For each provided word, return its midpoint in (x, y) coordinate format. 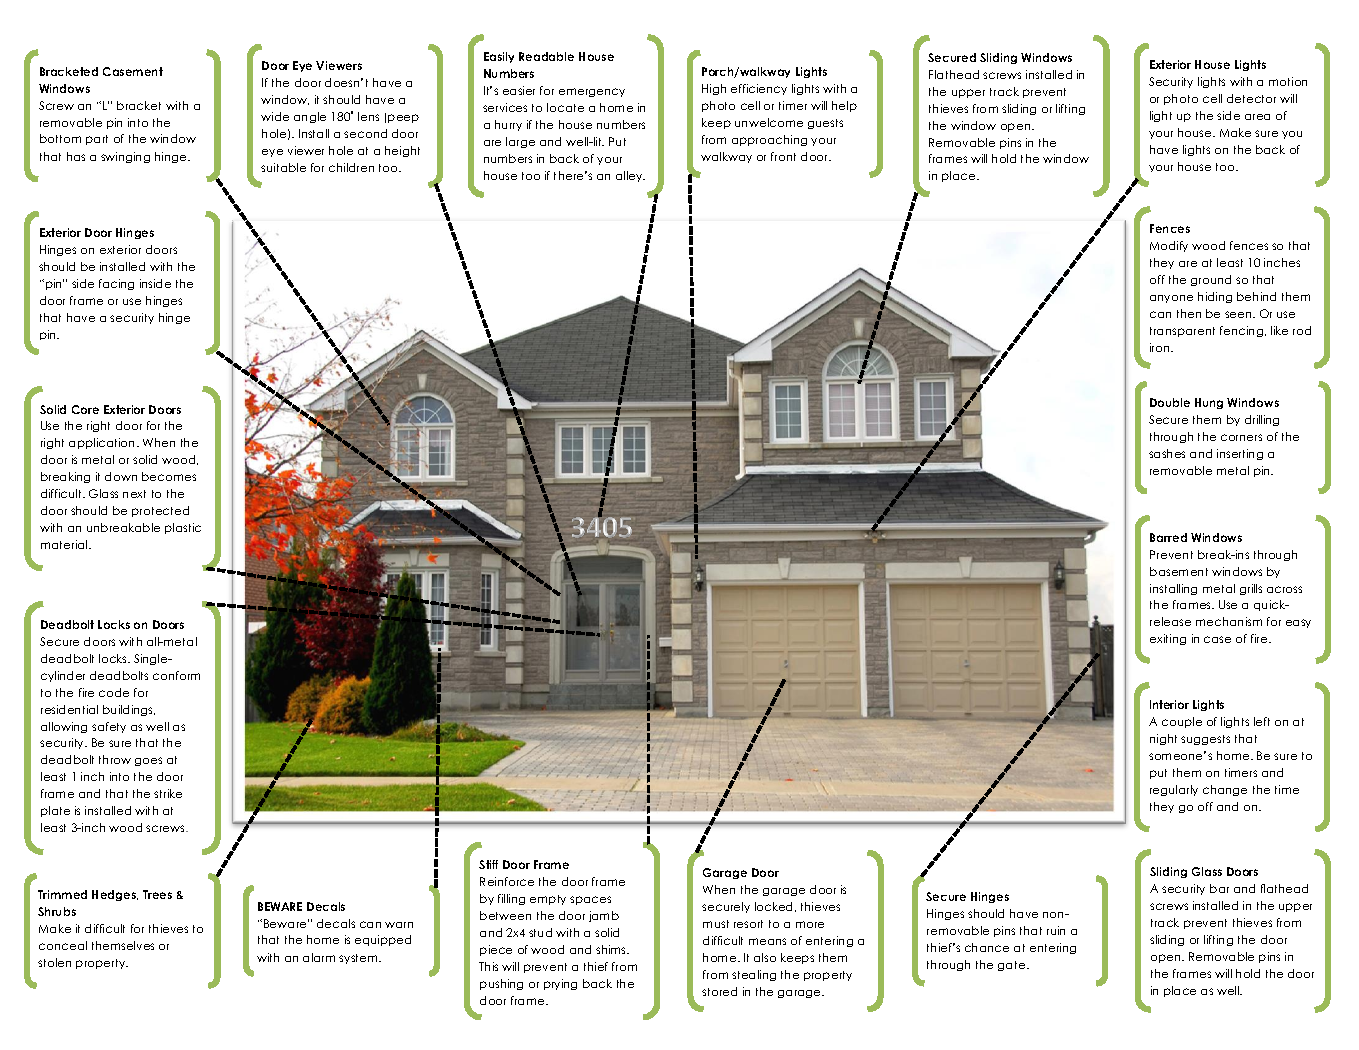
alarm (319, 957)
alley (630, 176)
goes (148, 761)
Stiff (488, 864)
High (714, 89)
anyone (1171, 299)
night (1163, 739)
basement (1179, 571)
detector (1251, 98)
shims (612, 949)
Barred (1168, 537)
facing (116, 284)
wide (275, 116)
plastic (183, 528)
